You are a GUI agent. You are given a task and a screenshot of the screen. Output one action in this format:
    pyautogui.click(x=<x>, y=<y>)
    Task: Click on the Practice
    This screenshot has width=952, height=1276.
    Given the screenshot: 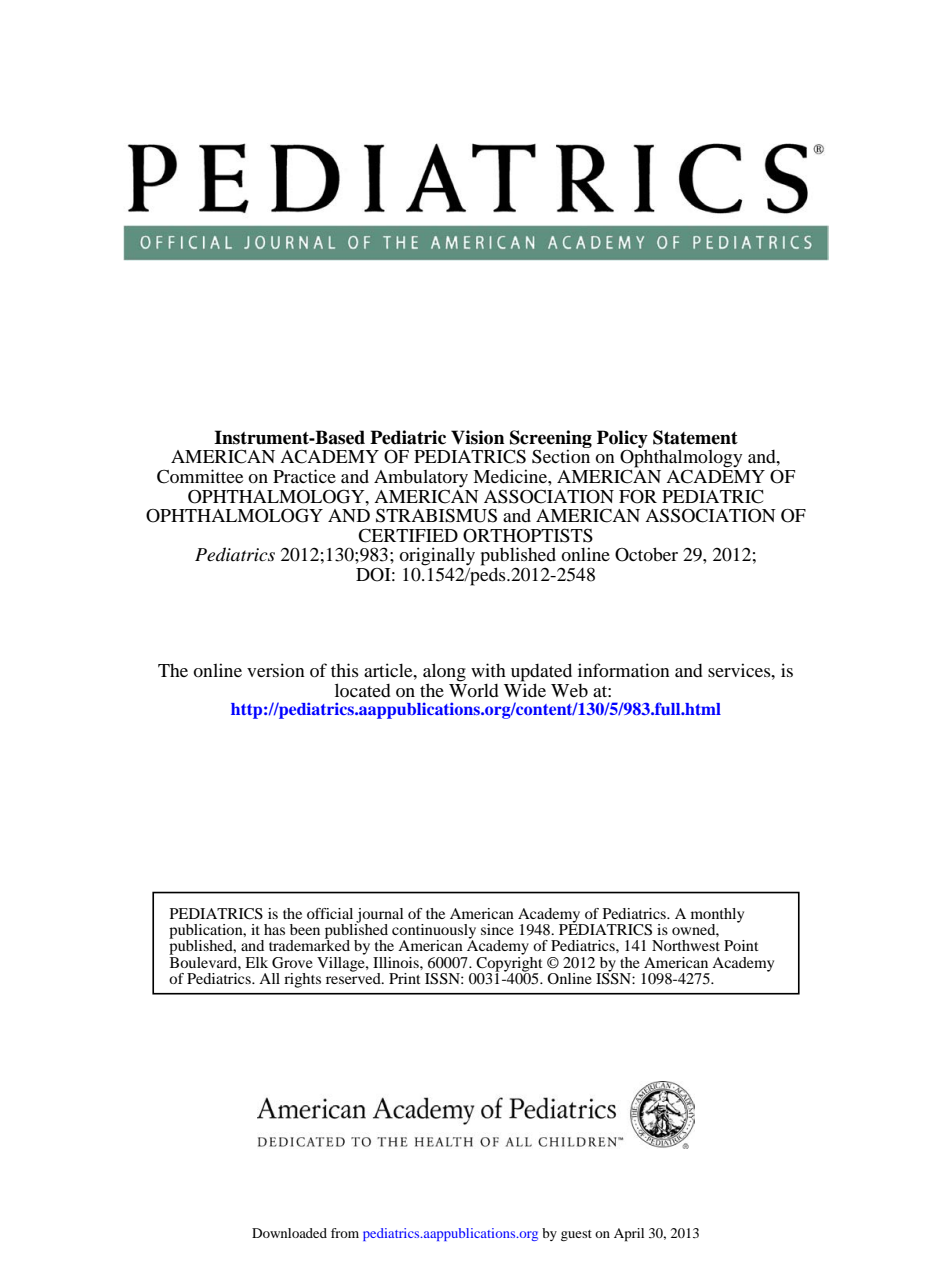 What is the action you would take?
    pyautogui.click(x=304, y=476)
